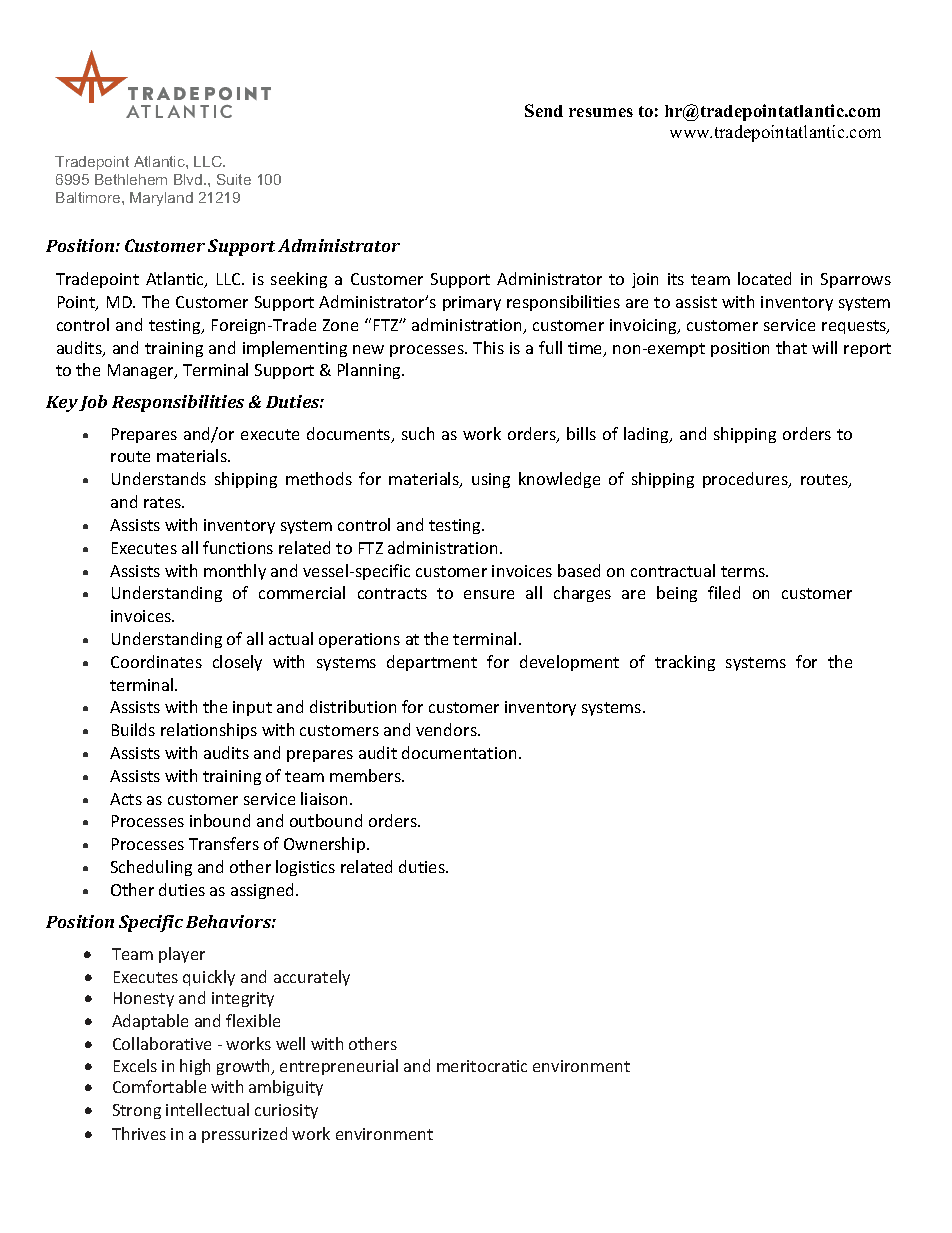 The height and width of the document is (1233, 952). What do you see at coordinates (601, 112) in the document?
I see `resumes` at bounding box center [601, 112].
